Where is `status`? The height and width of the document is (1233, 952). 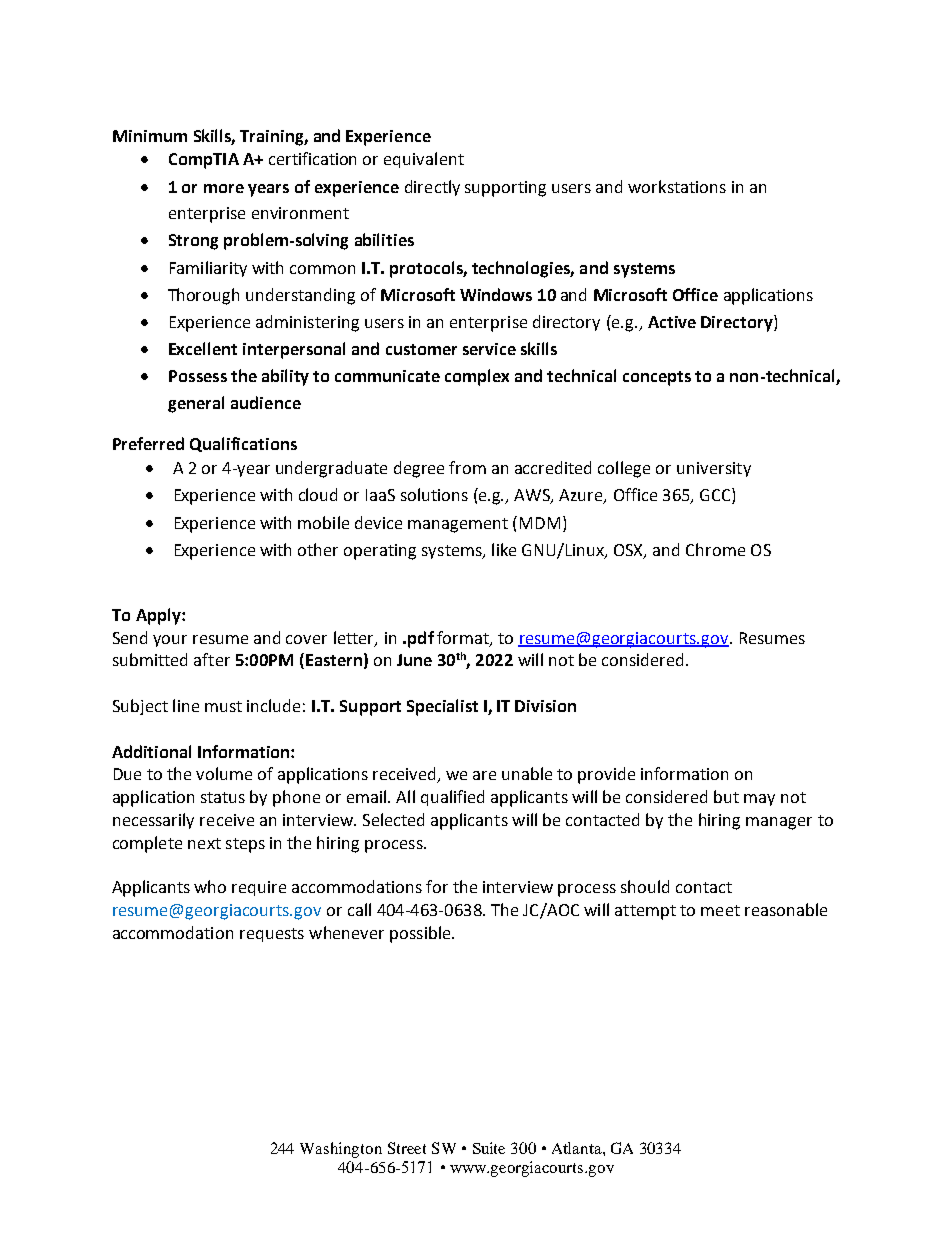 status is located at coordinates (223, 797).
